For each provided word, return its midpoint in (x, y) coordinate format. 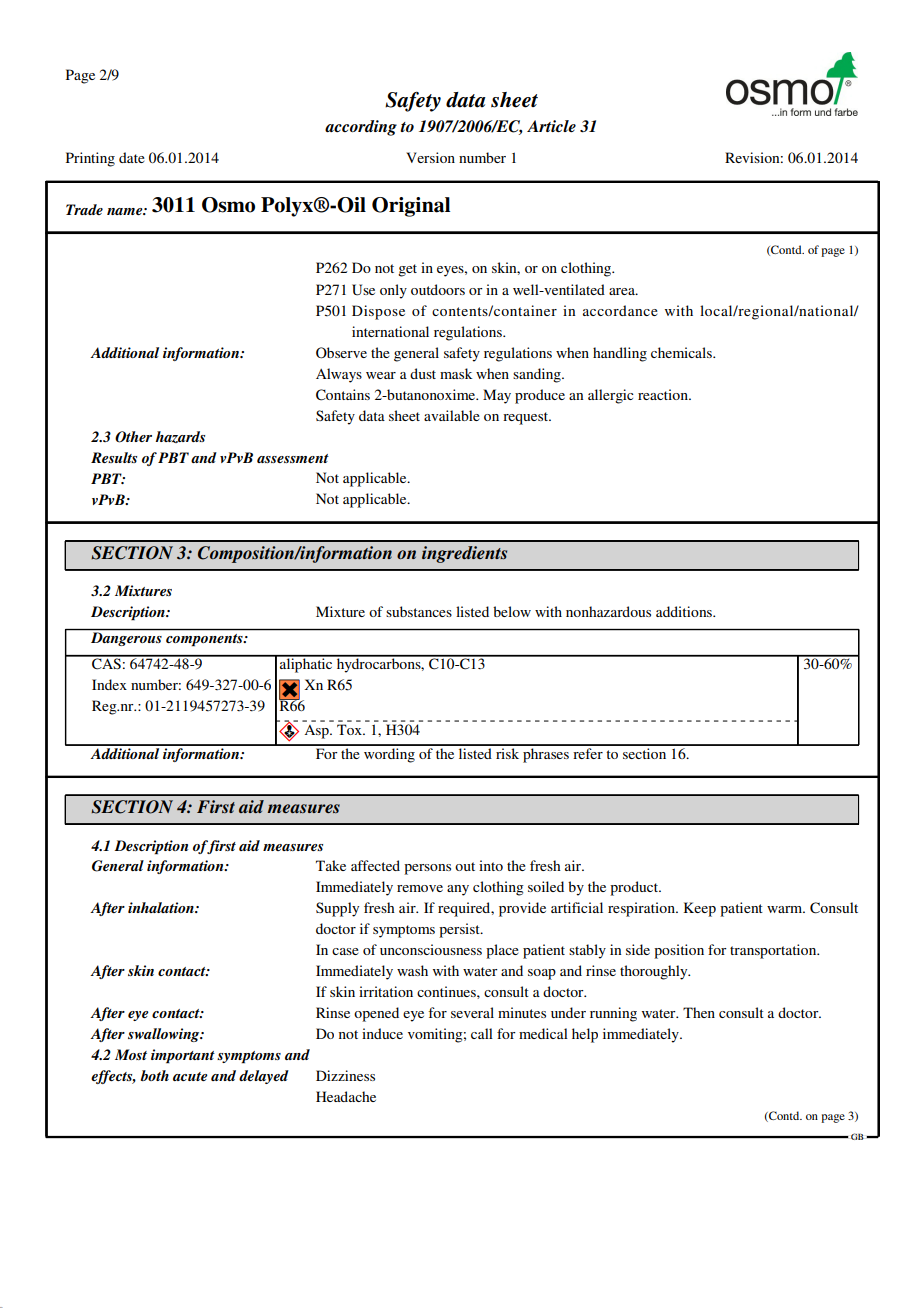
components (205, 640)
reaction (664, 394)
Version (430, 157)
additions (685, 611)
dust (423, 373)
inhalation (162, 907)
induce (382, 1033)
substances (419, 611)
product (635, 888)
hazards (180, 437)
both (155, 1075)
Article (551, 126)
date (132, 157)
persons (427, 869)
